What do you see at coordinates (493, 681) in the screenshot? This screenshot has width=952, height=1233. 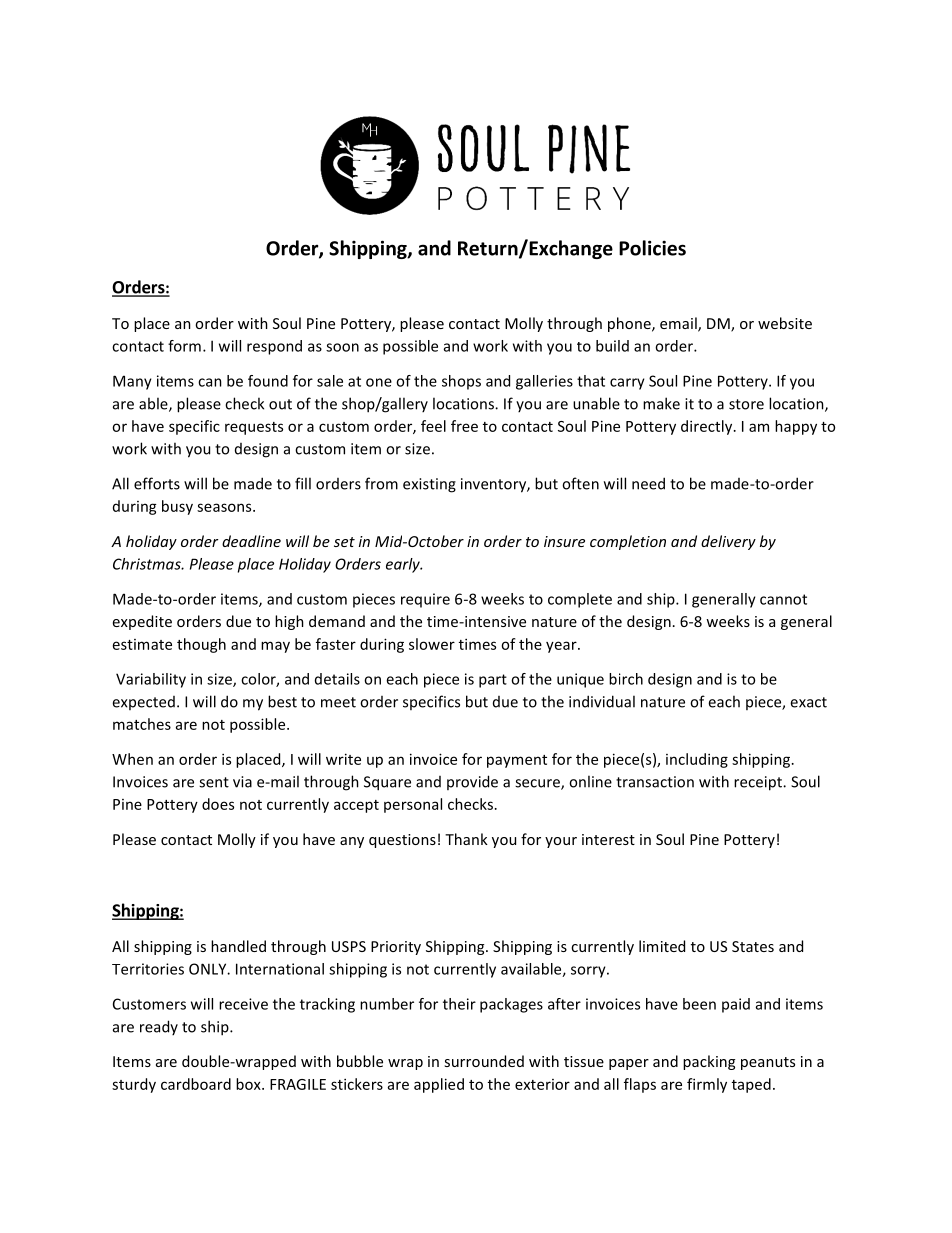 I see `part` at bounding box center [493, 681].
